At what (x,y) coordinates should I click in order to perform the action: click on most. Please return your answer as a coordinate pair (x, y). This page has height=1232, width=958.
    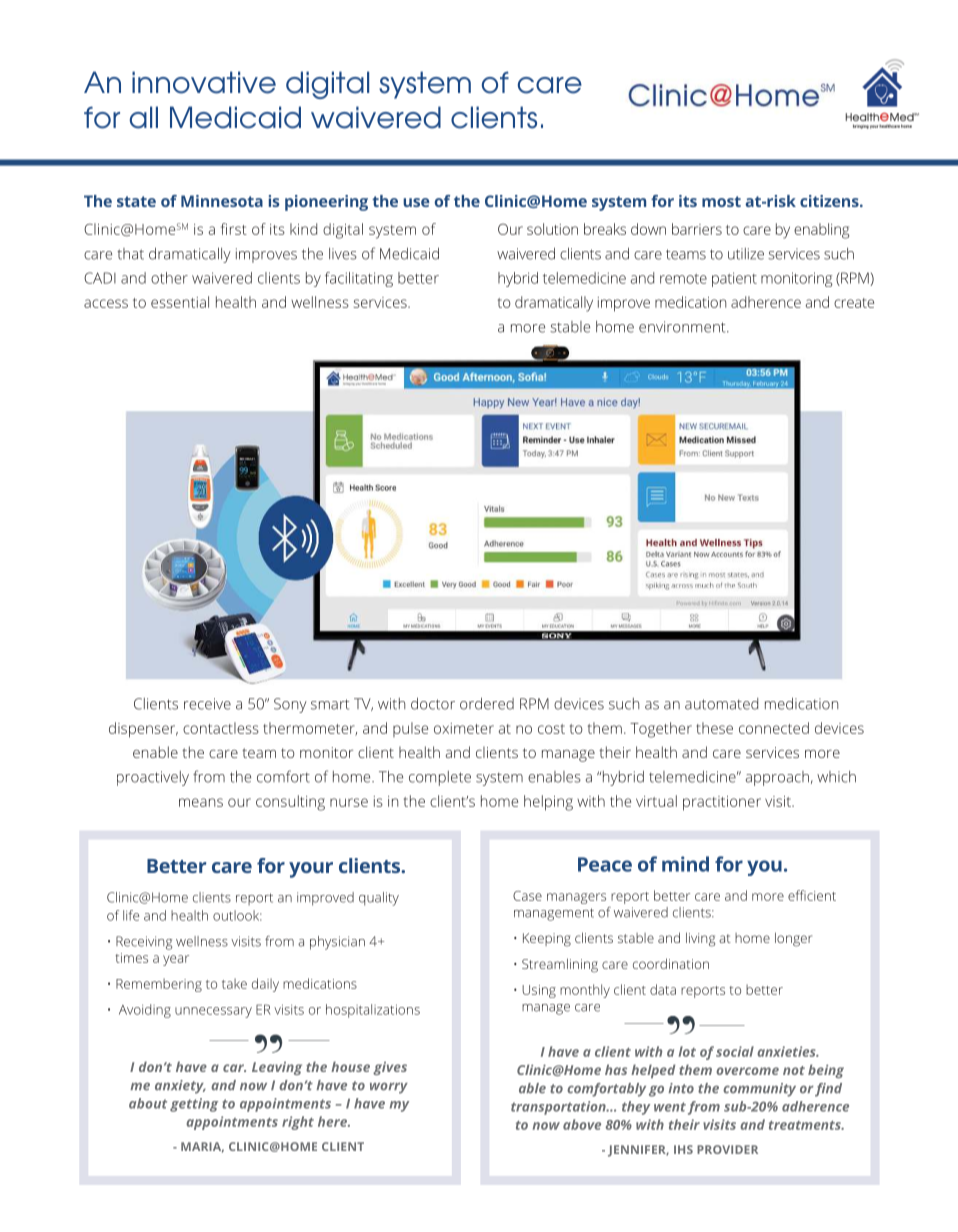
    Looking at the image, I should click on (721, 201).
